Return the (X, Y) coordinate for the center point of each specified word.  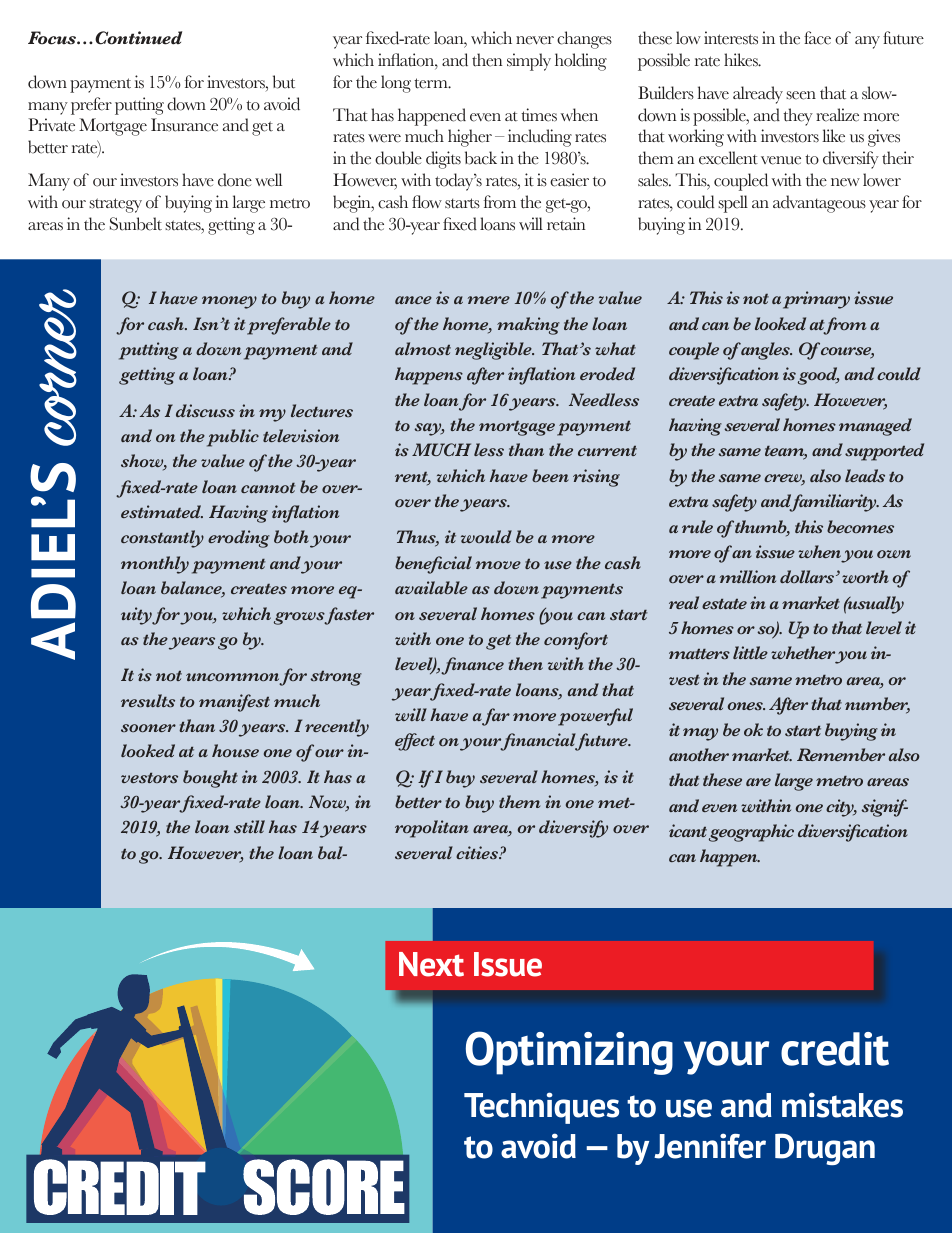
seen (801, 95)
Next (431, 964)
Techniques (541, 1108)
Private (51, 125)
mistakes (842, 1105)
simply (529, 62)
